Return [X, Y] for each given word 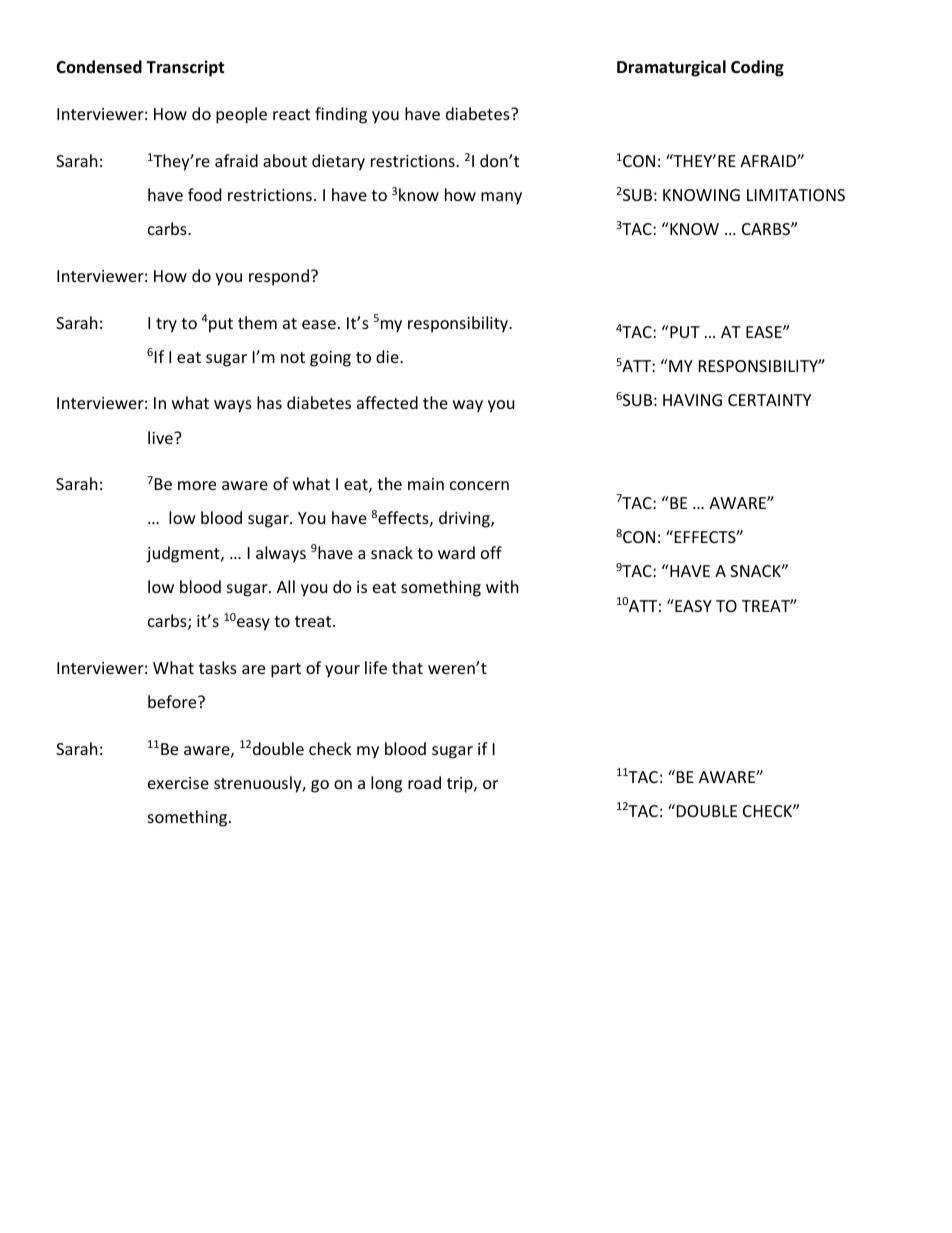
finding [341, 115]
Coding [757, 68]
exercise [178, 783]
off [491, 552]
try [166, 325]
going [330, 359]
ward [456, 552]
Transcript [185, 68]
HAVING [692, 400]
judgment [184, 554]
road [424, 782]
